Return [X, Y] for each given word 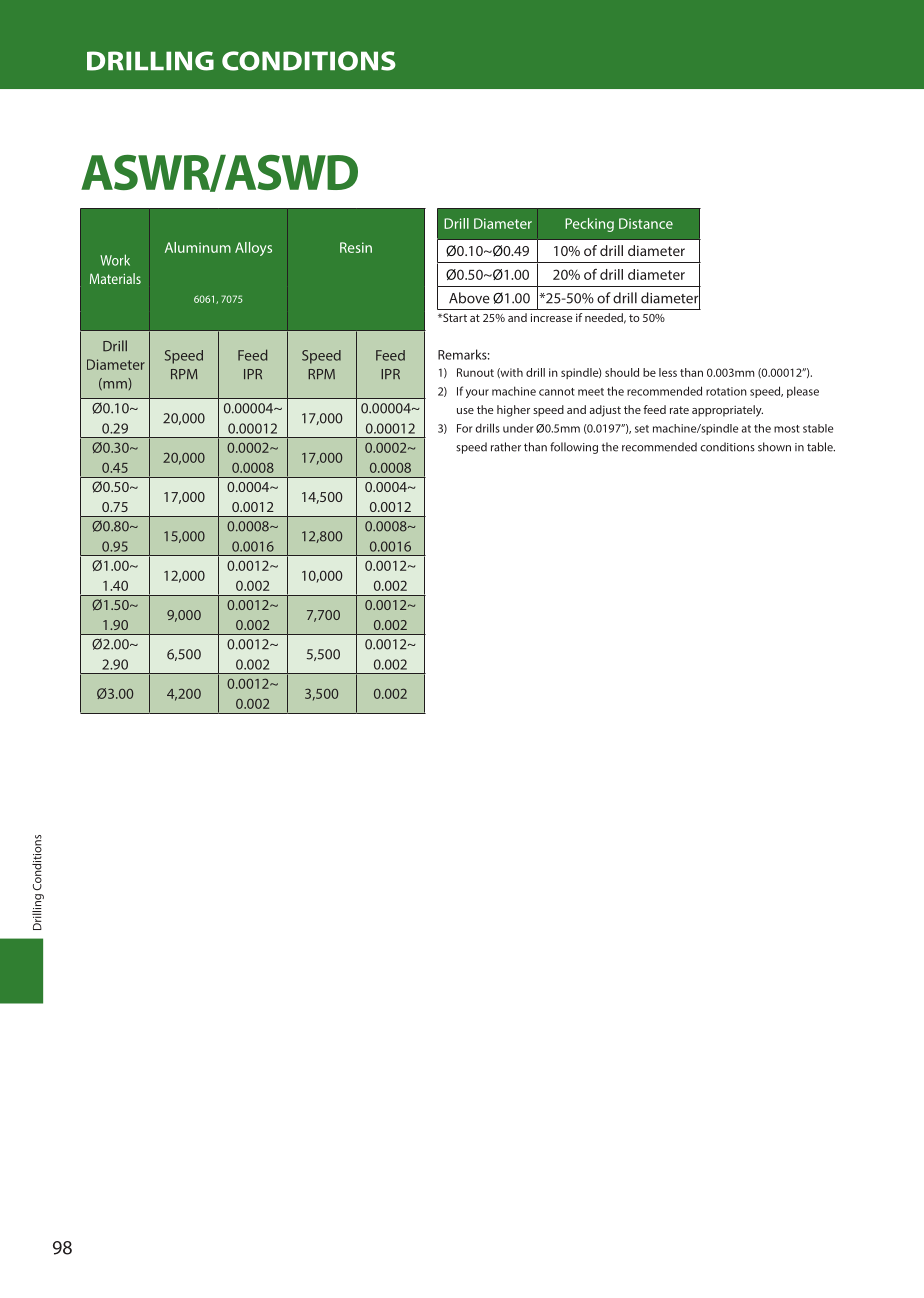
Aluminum [198, 247]
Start [454, 317]
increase [552, 317]
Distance [646, 223]
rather [506, 447]
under [518, 428]
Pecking [589, 225]
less [668, 372]
